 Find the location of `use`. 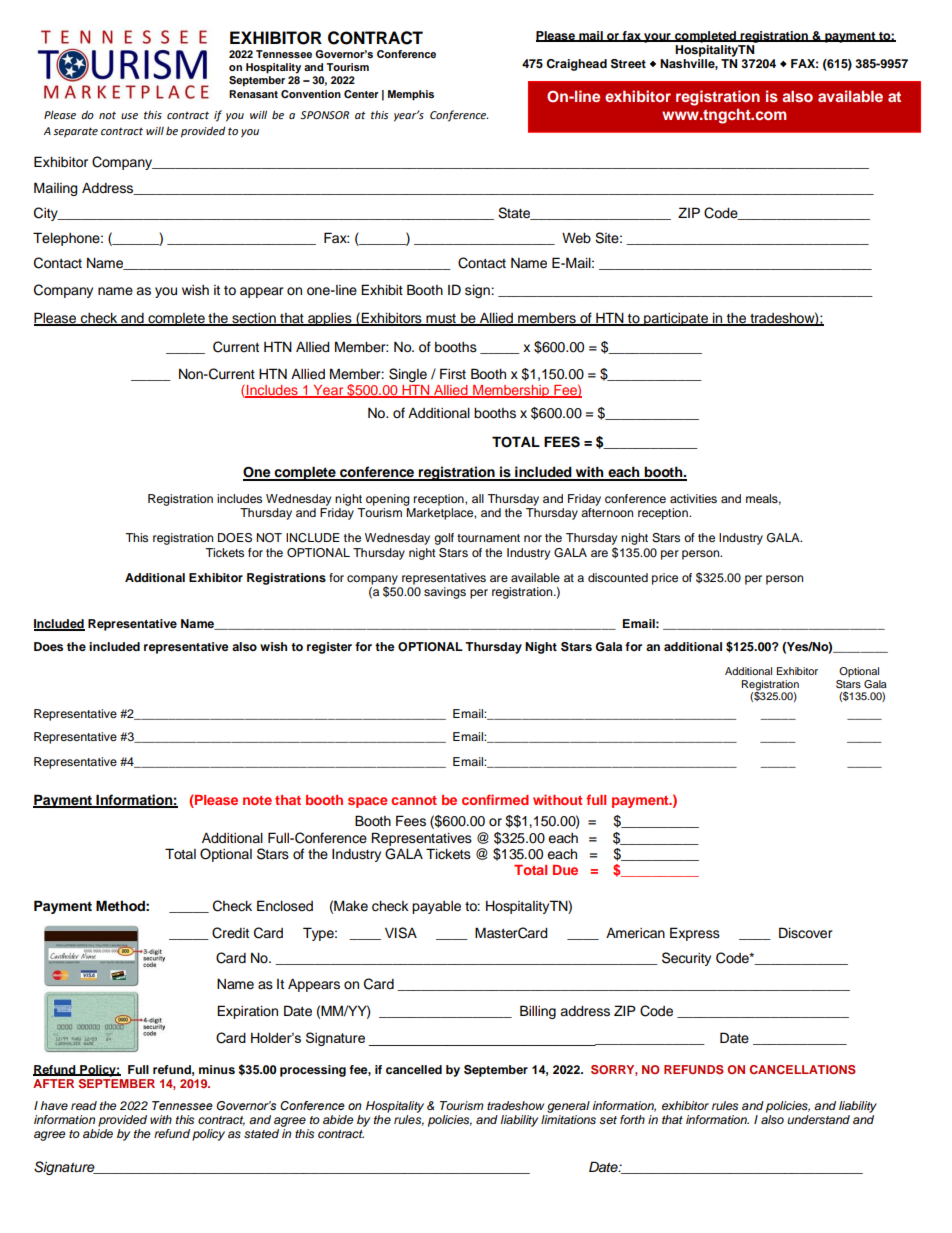

use is located at coordinates (129, 116).
